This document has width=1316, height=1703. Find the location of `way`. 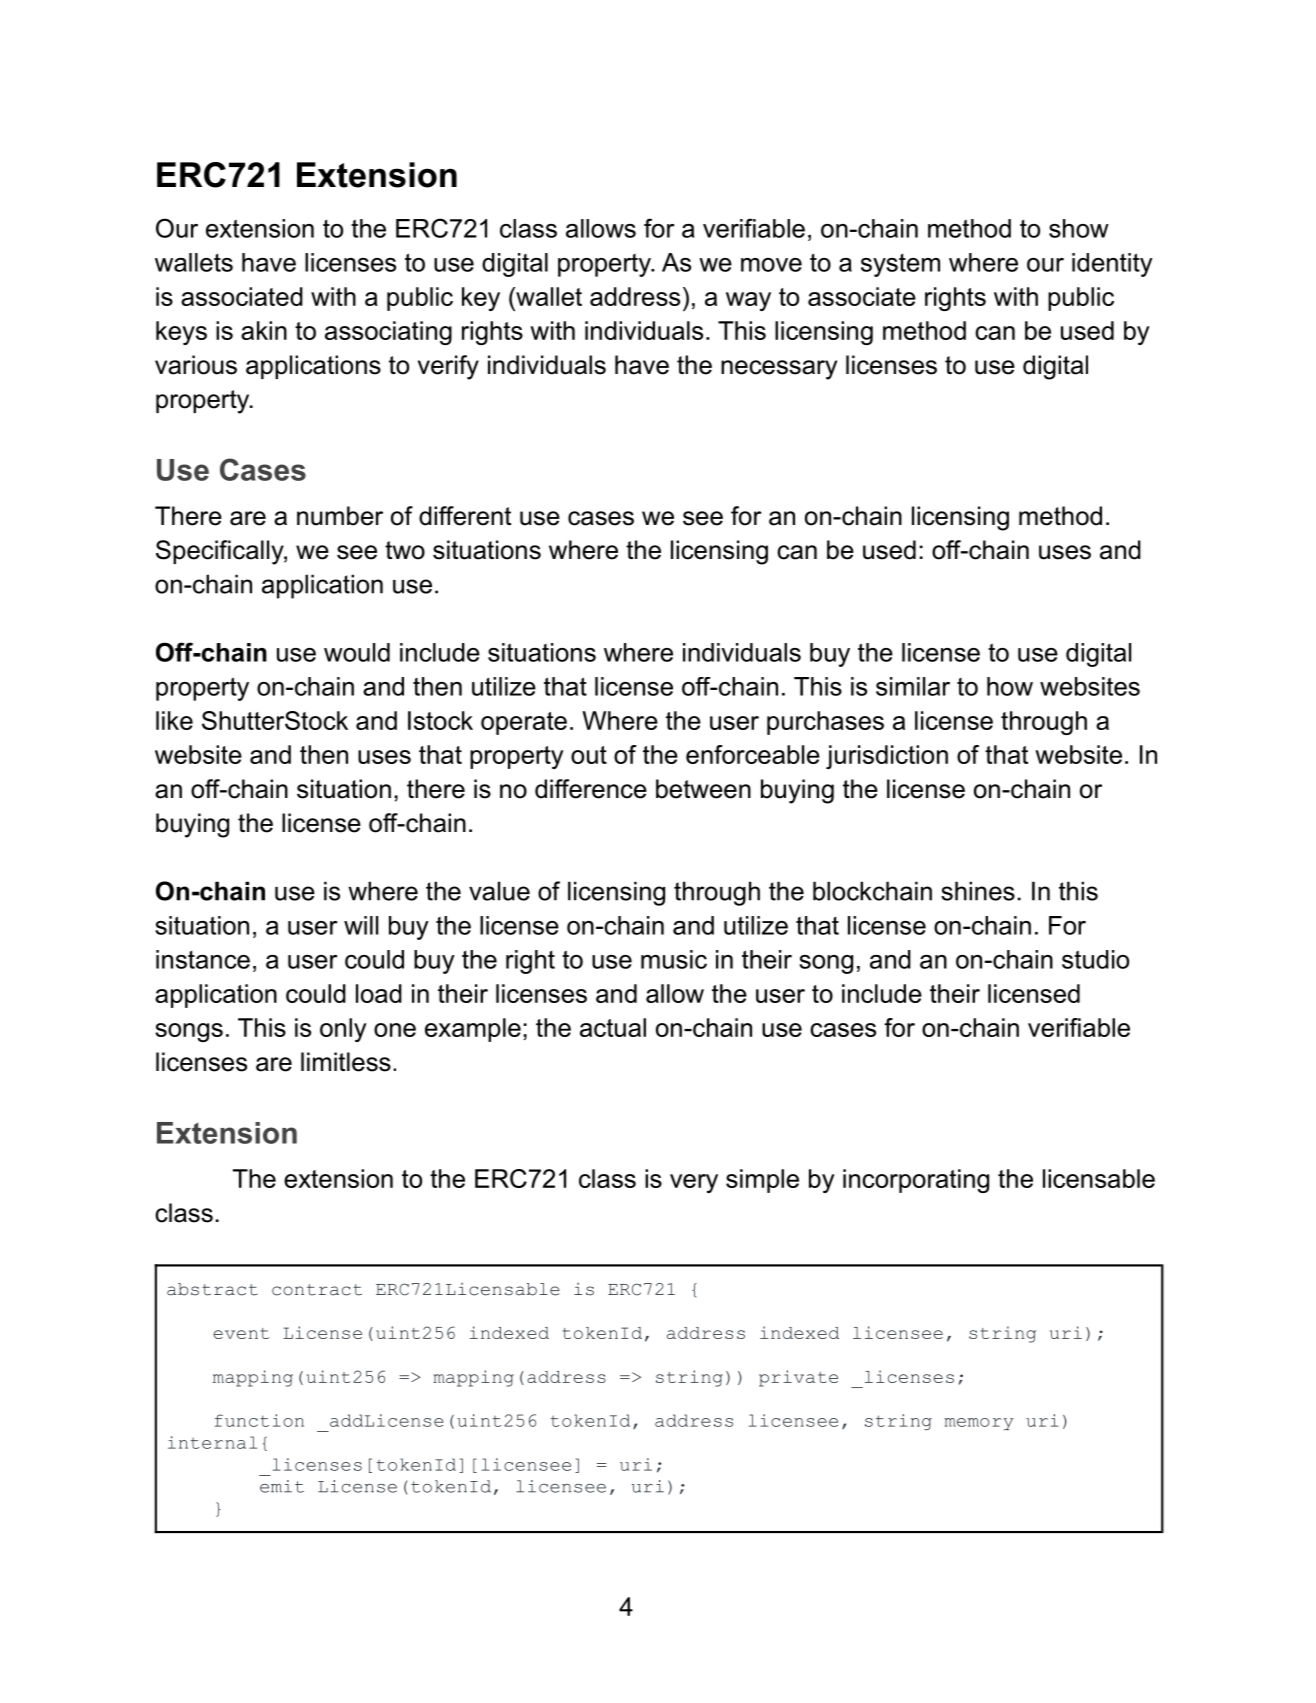

way is located at coordinates (748, 301).
